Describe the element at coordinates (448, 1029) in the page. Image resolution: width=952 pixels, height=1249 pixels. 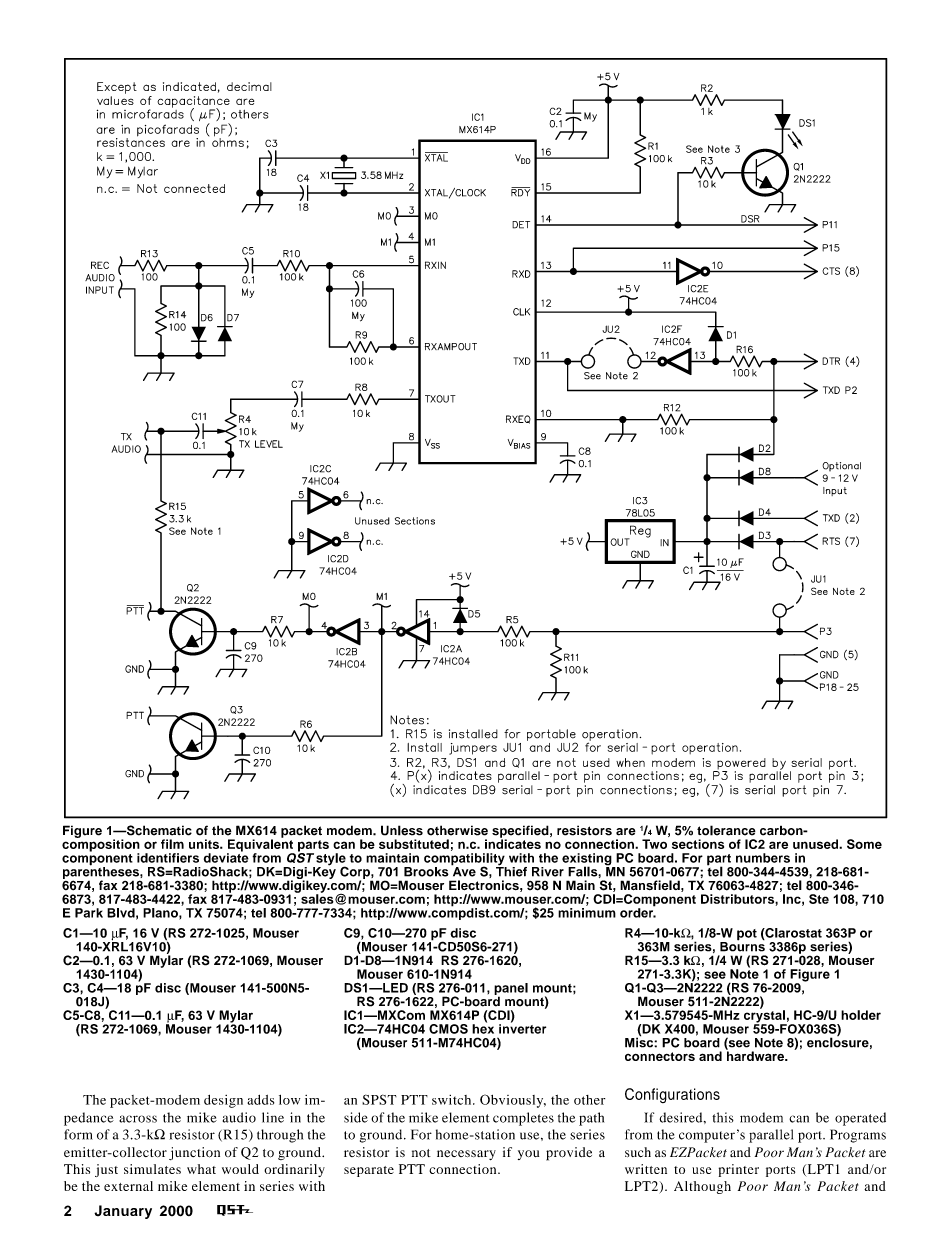
I see `CMOS` at that location.
